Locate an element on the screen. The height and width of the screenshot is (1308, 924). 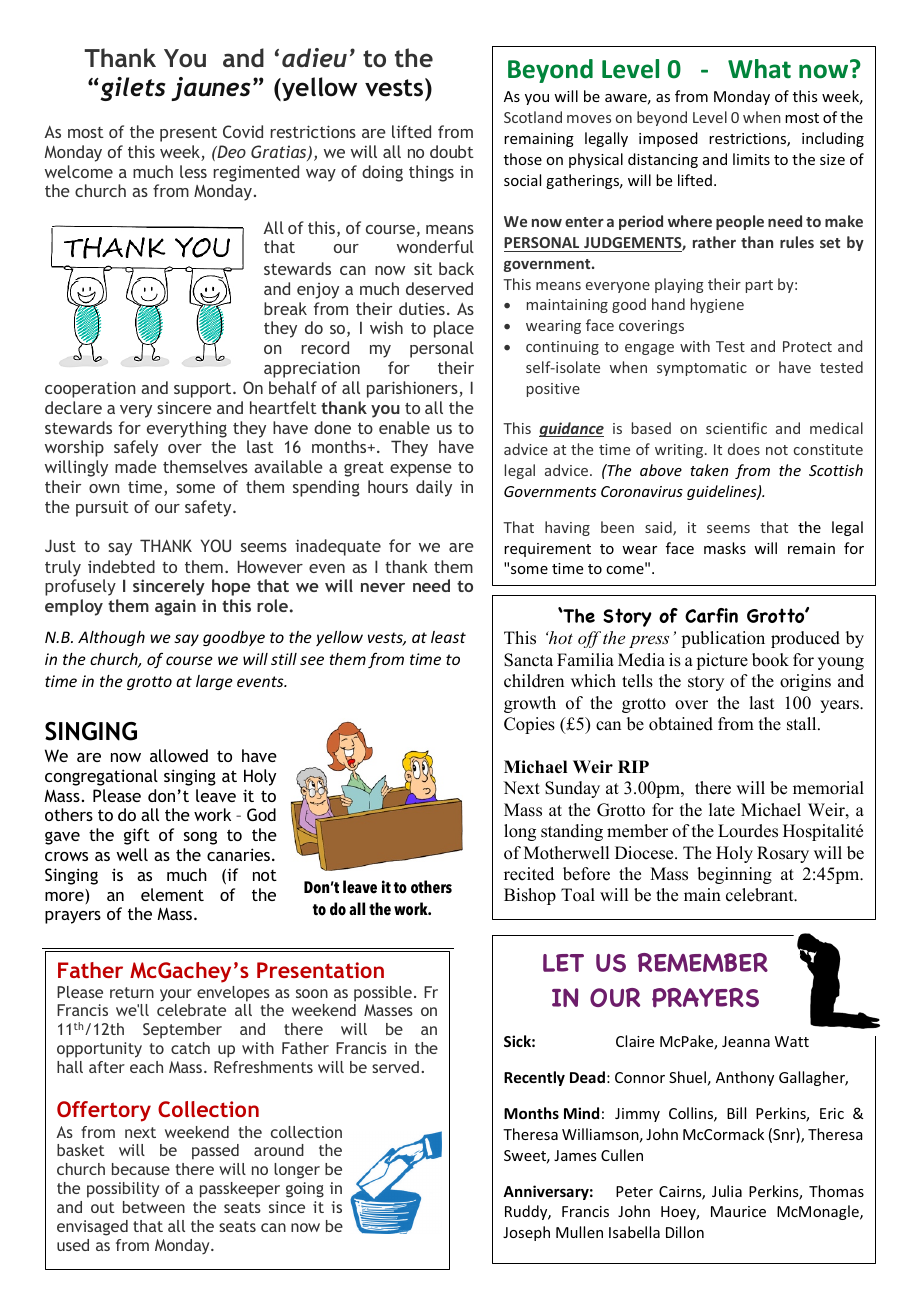
doubt is located at coordinates (452, 151).
